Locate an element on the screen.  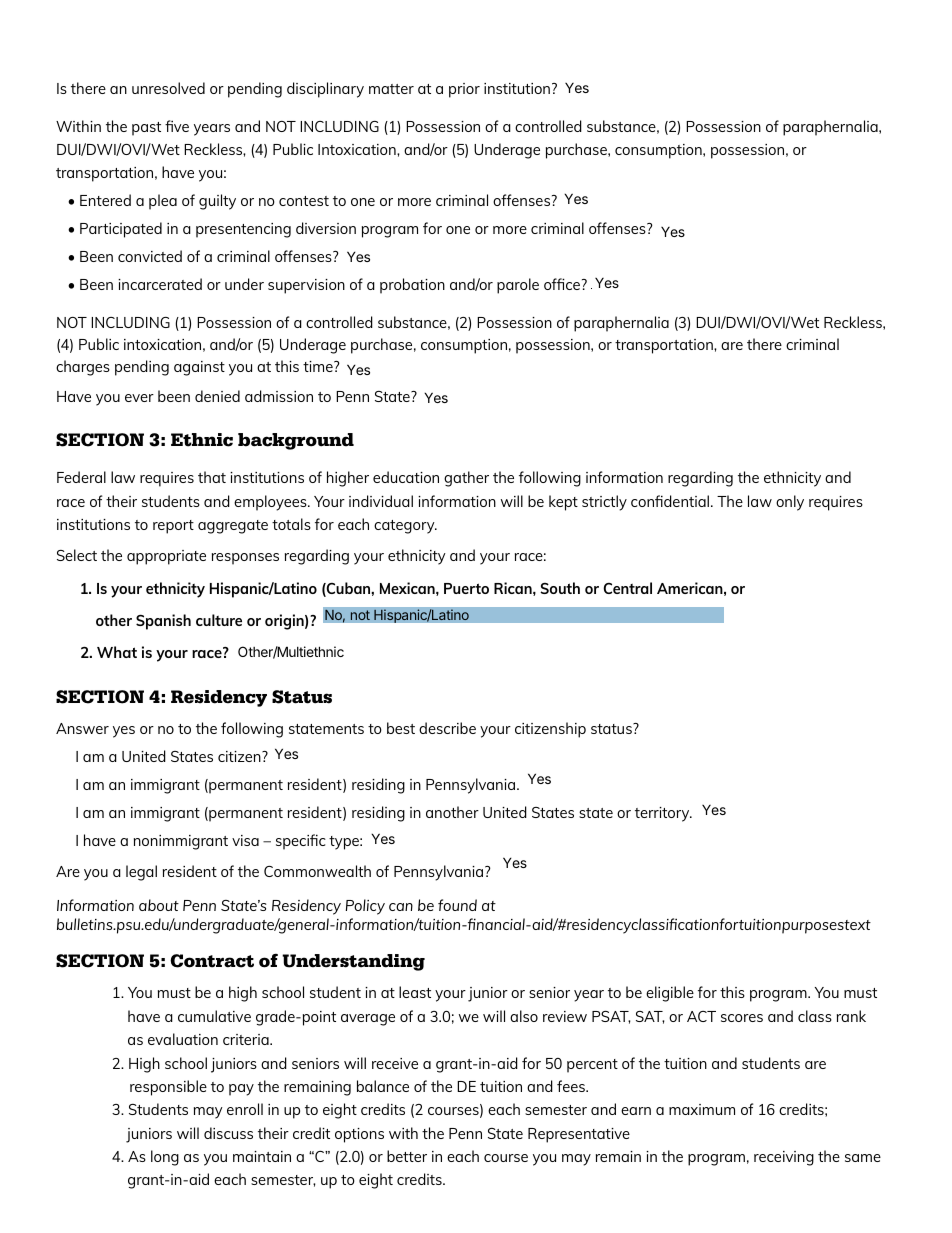
parole is located at coordinates (518, 286).
